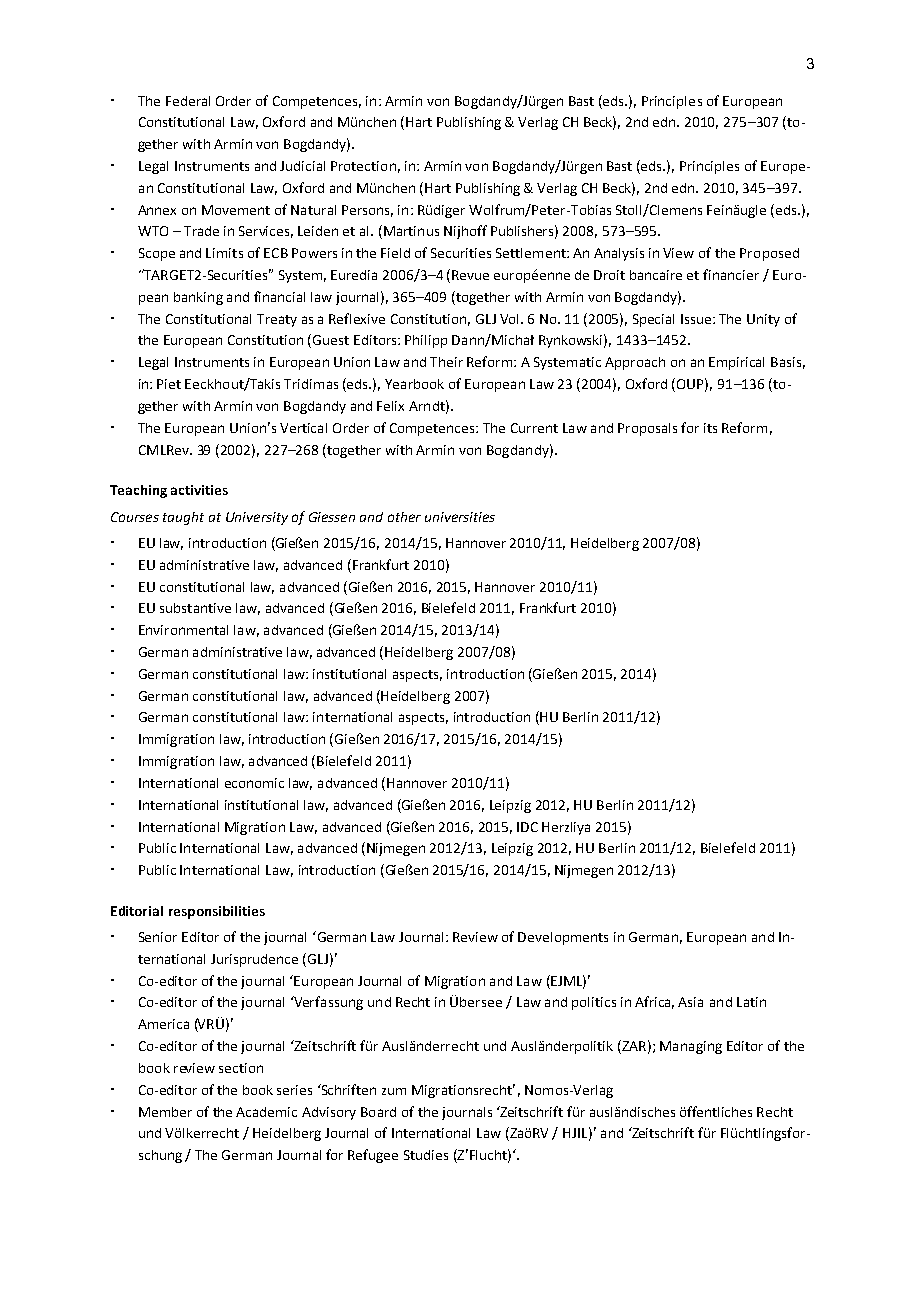 This screenshot has width=924, height=1308. Describe the element at coordinates (363, 166) in the screenshot. I see `Protection` at that location.
